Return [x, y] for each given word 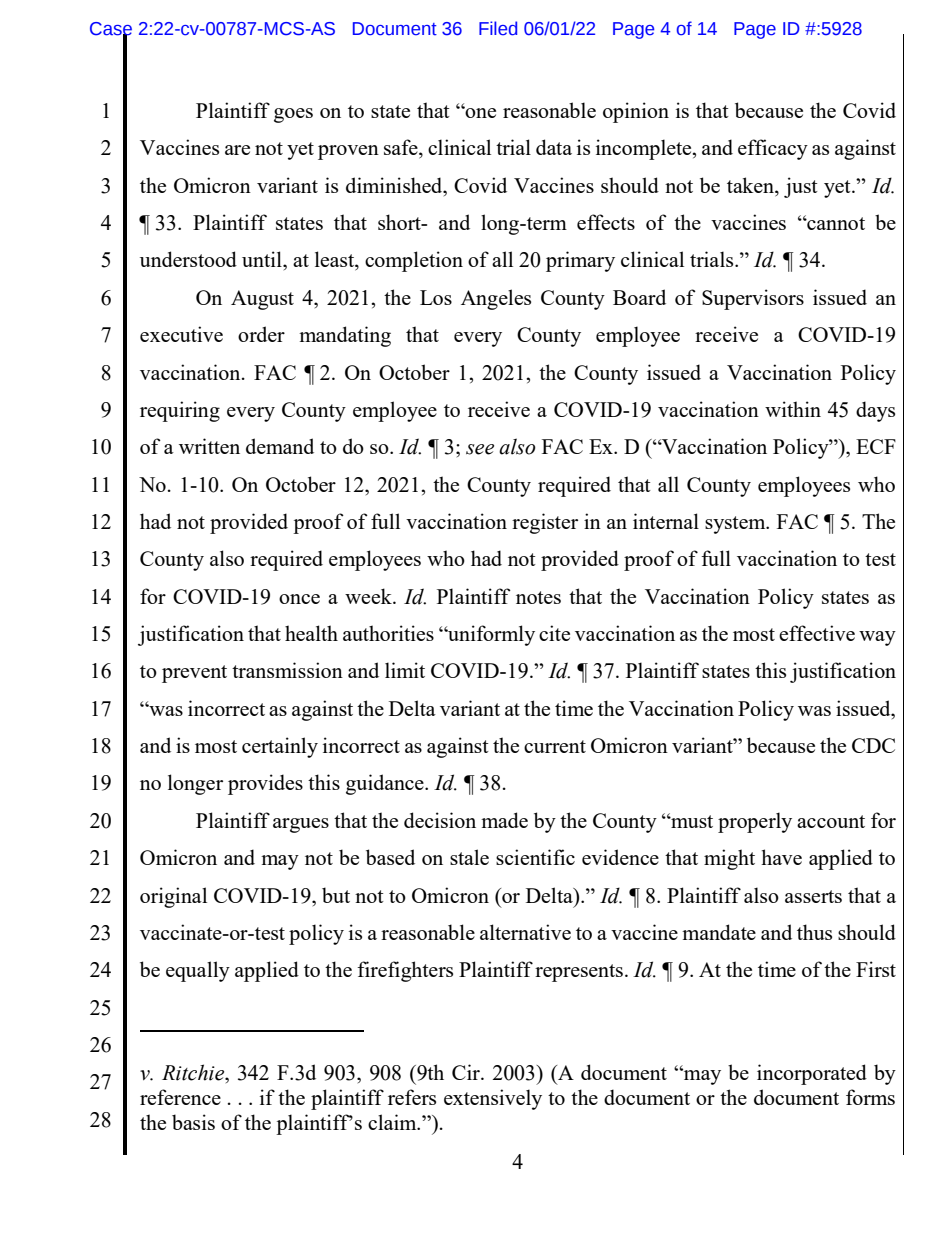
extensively [493, 1099]
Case [111, 30]
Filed [498, 28]
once [299, 599]
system [736, 525]
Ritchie [194, 1072]
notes [538, 597]
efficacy [773, 149]
